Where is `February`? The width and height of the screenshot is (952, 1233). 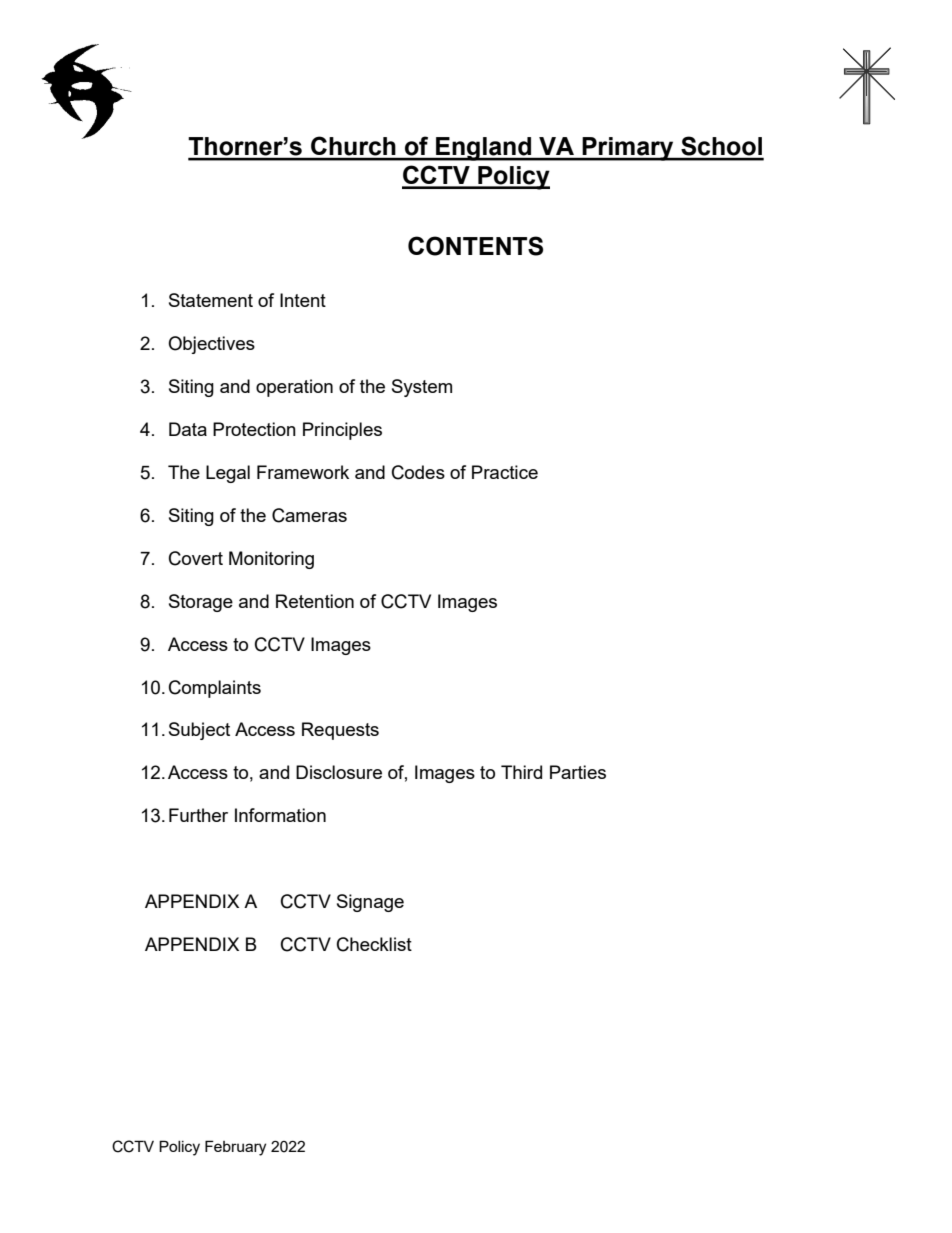
February is located at coordinates (235, 1148).
